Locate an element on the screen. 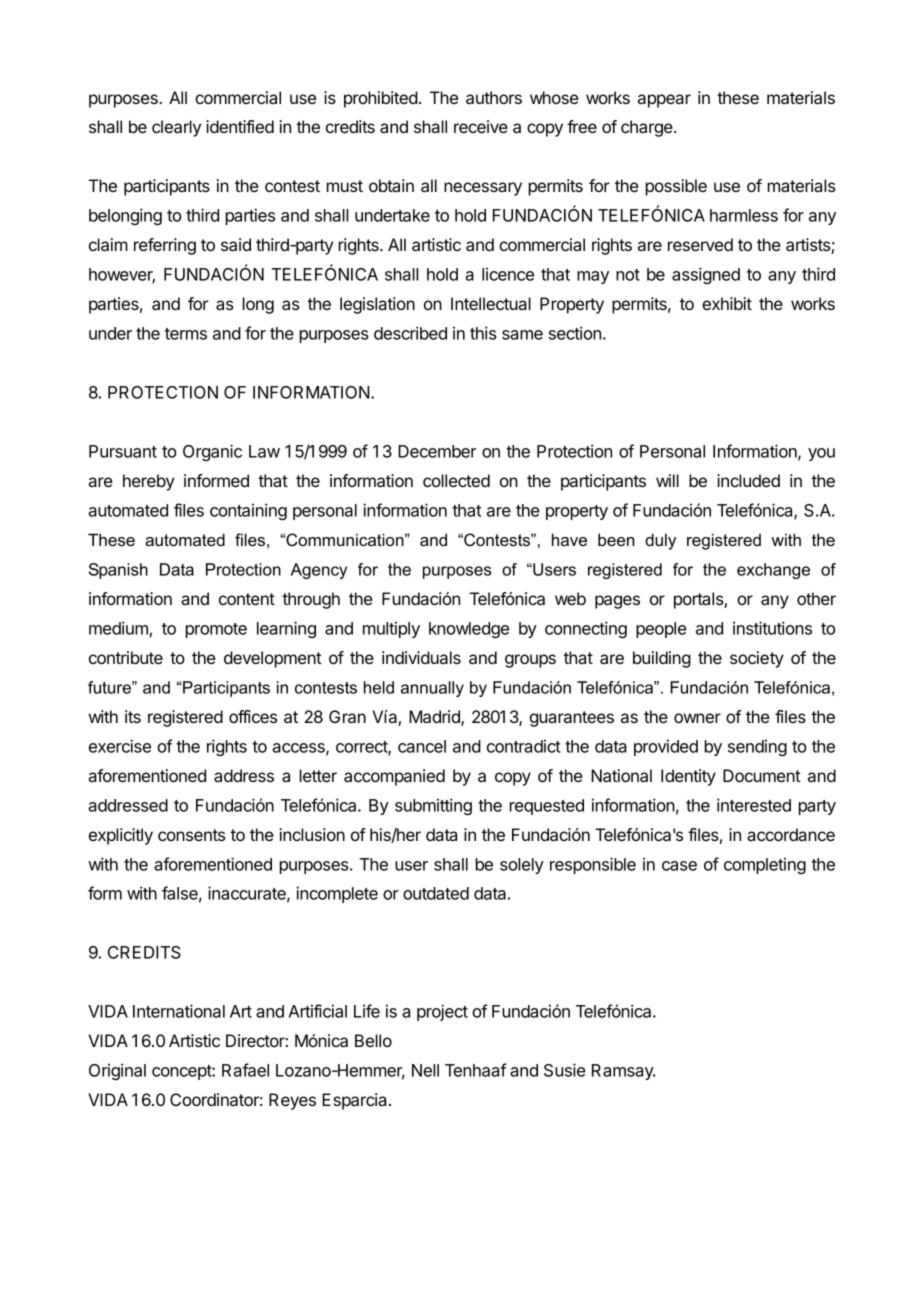  appear is located at coordinates (664, 101).
